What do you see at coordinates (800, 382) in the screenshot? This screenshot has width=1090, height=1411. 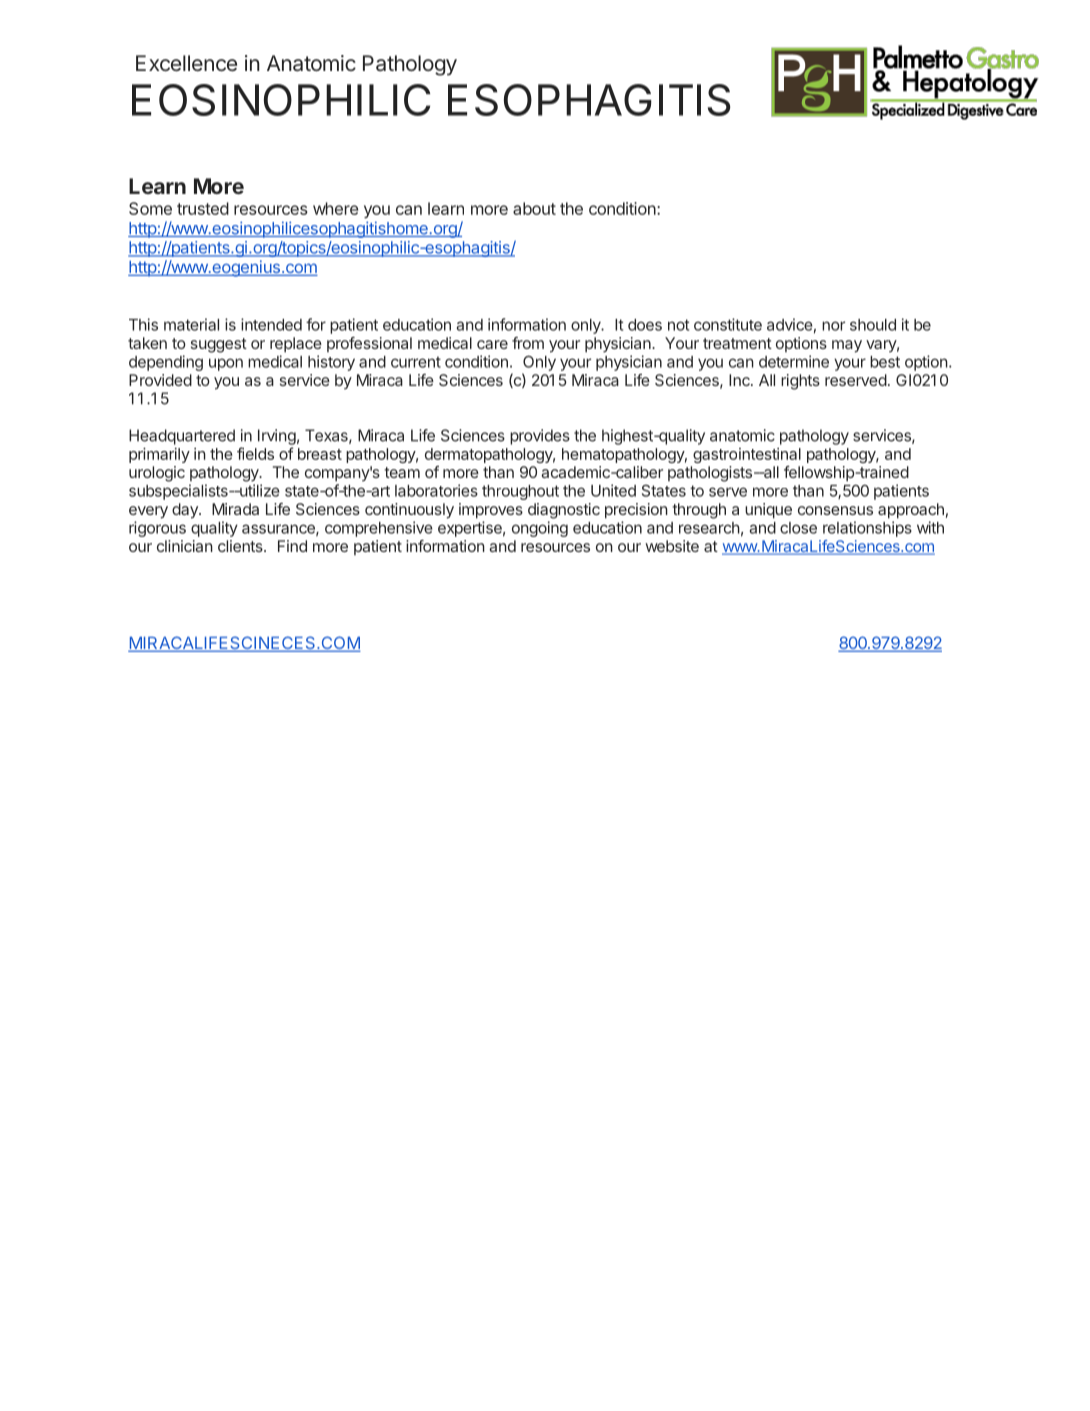 I see `rights` at bounding box center [800, 382].
